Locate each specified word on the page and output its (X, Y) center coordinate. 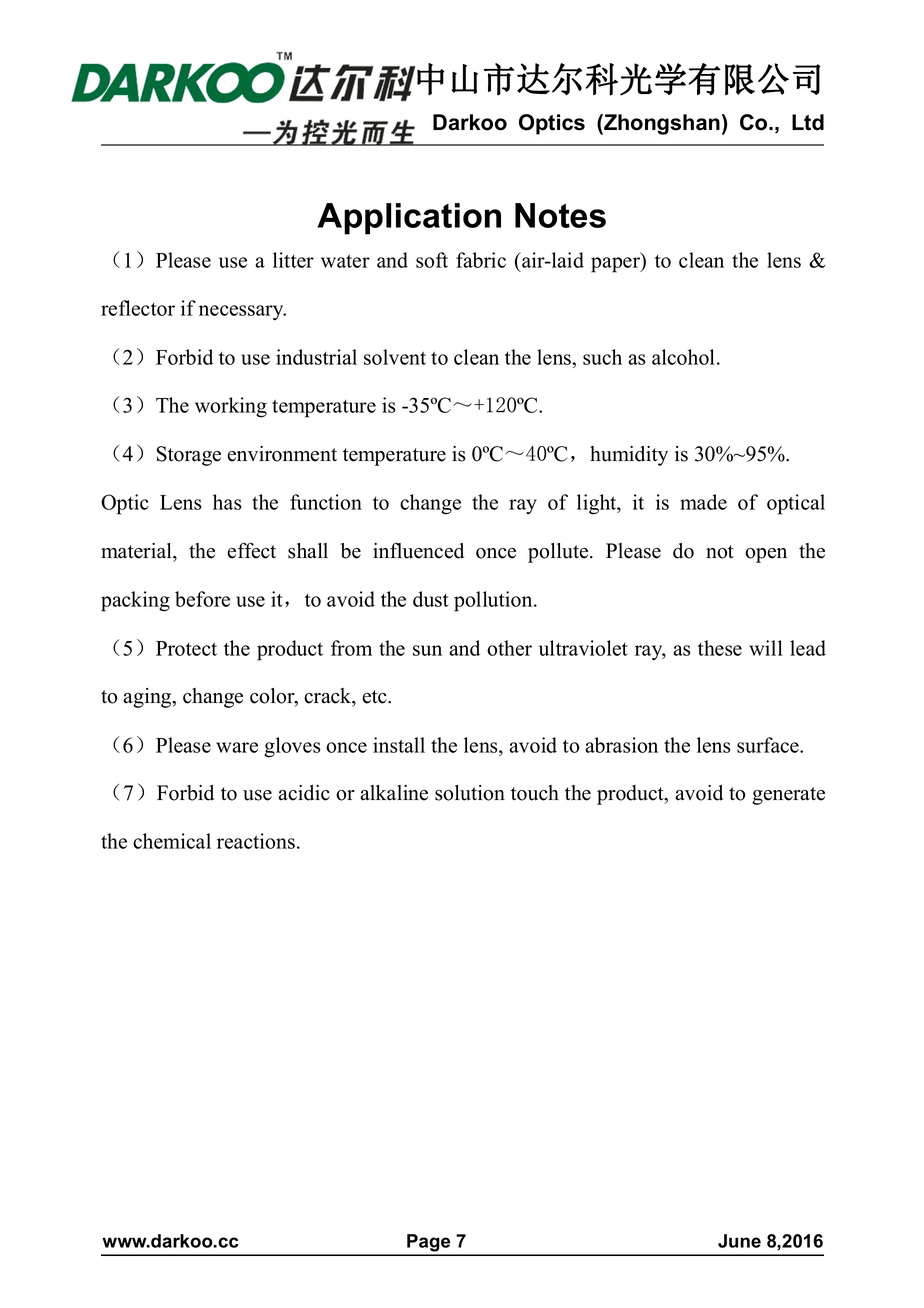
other (509, 648)
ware (237, 747)
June (739, 1241)
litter (293, 260)
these (720, 648)
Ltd (808, 122)
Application (409, 219)
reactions (256, 841)
